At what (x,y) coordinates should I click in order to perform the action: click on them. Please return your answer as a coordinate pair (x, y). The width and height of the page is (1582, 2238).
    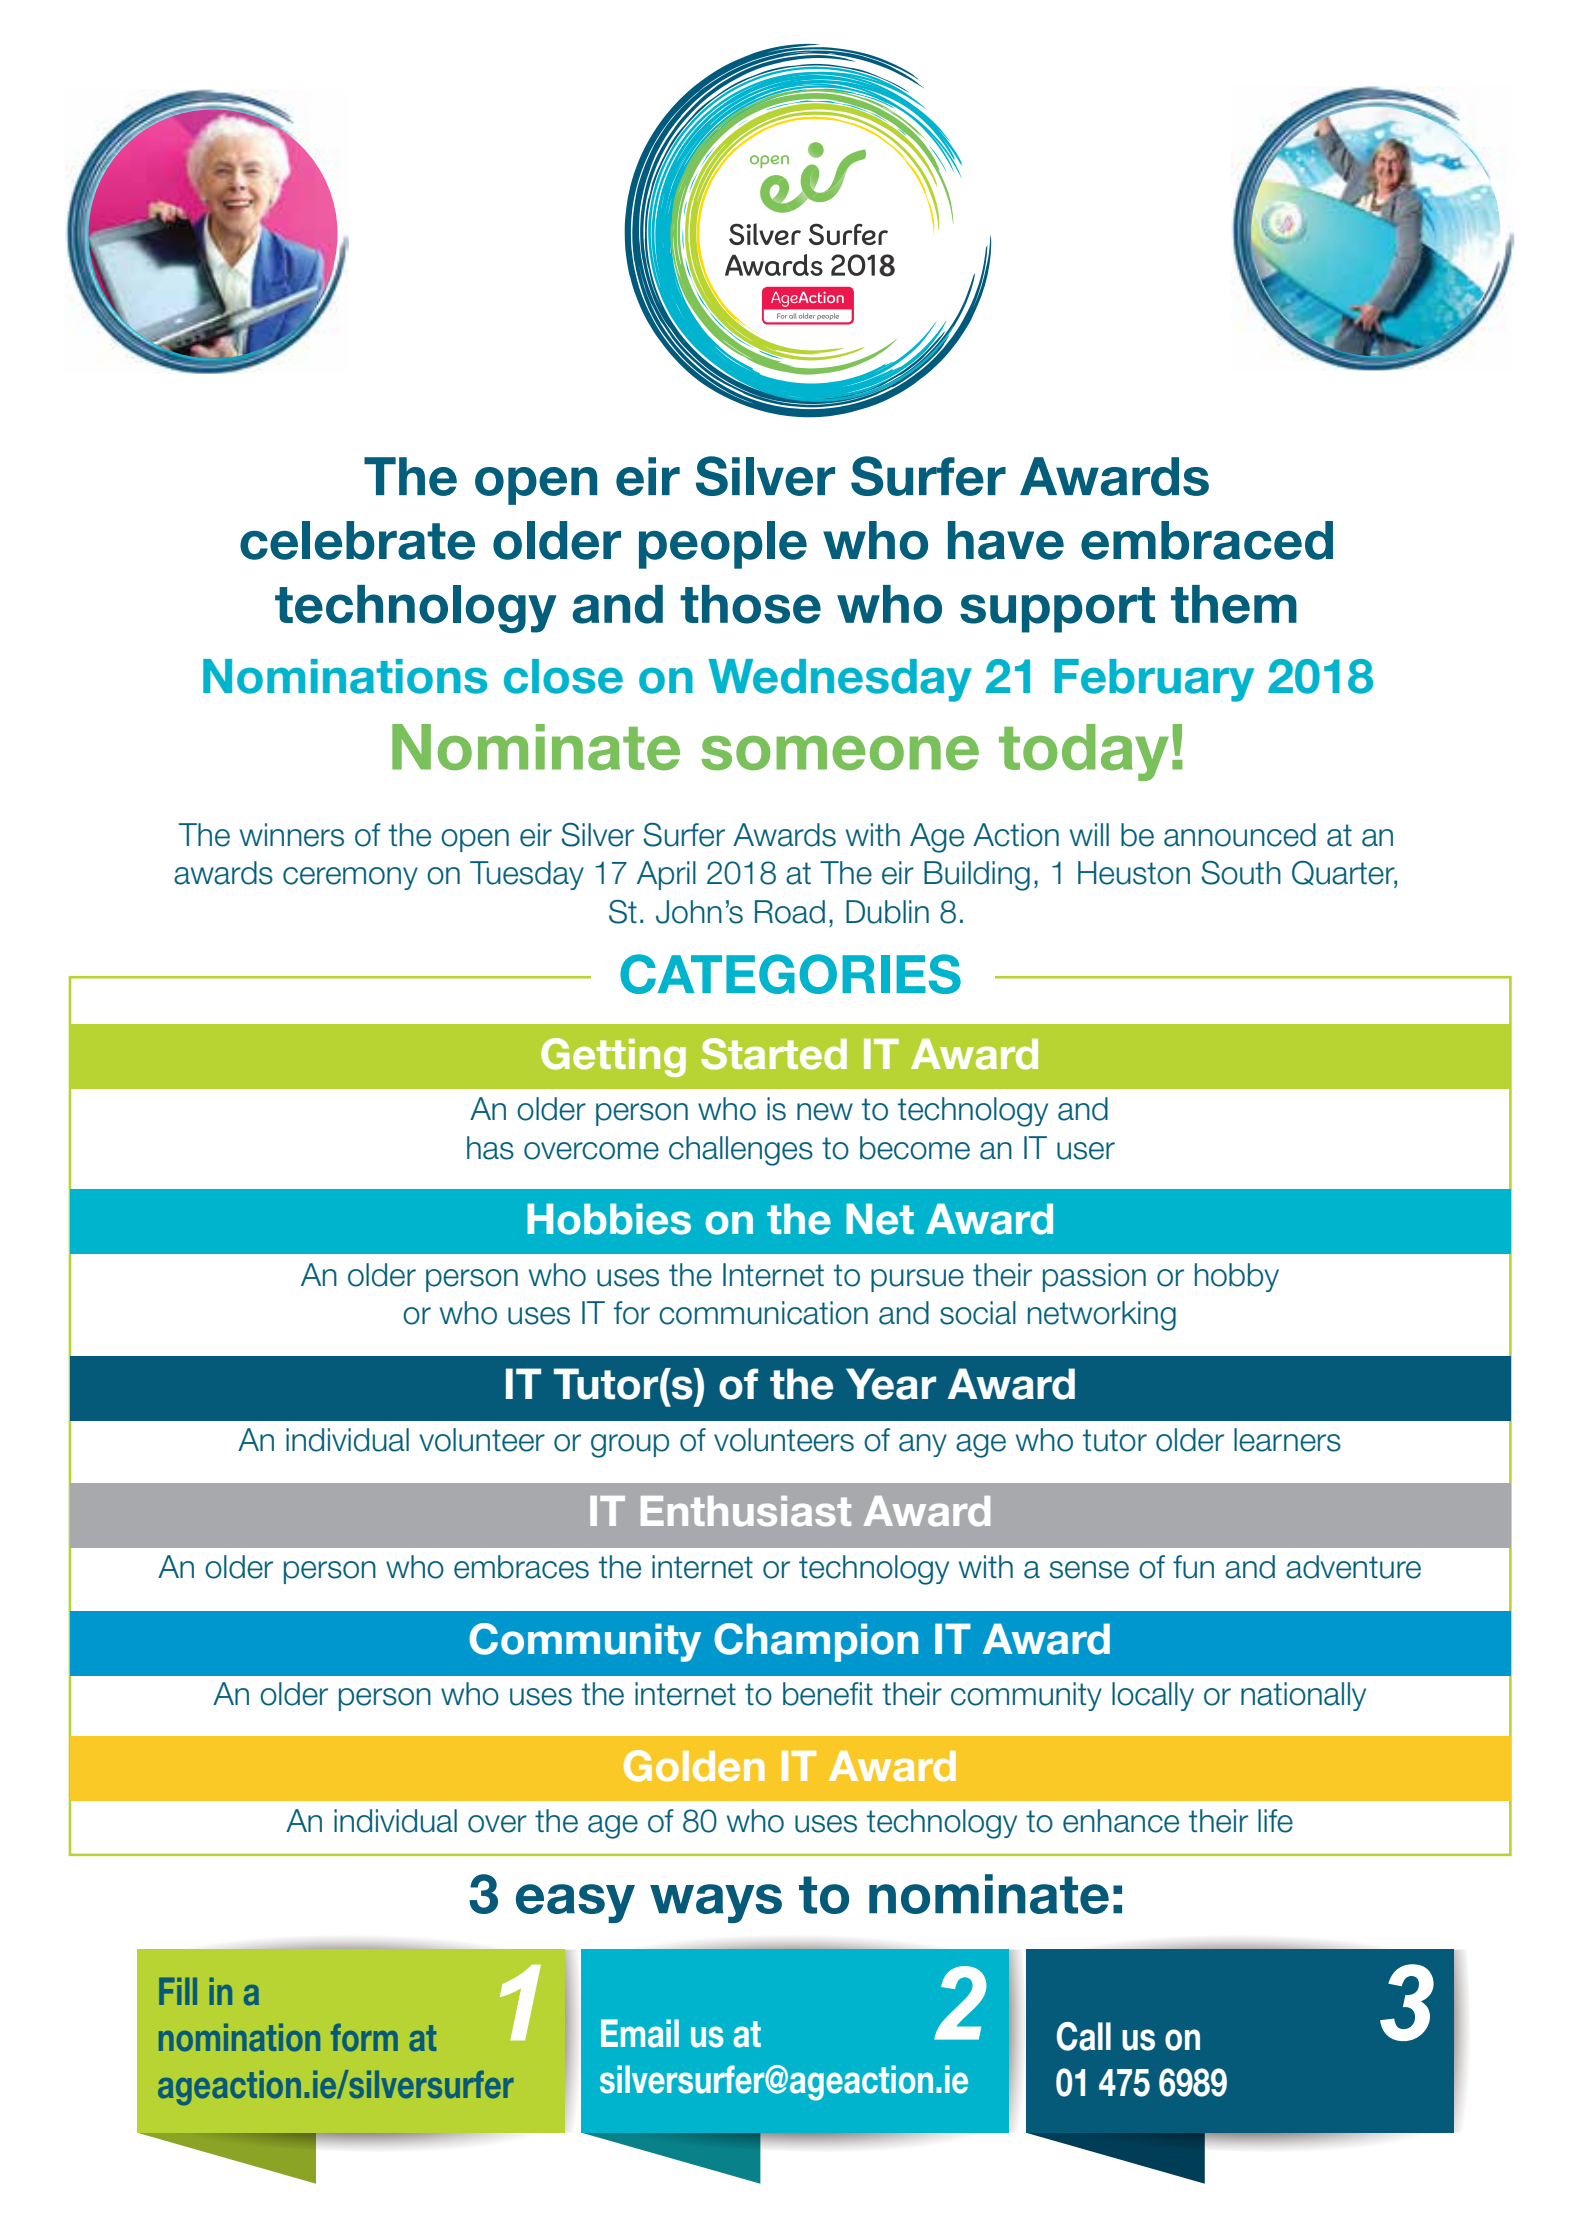
    Looking at the image, I should click on (1234, 604).
